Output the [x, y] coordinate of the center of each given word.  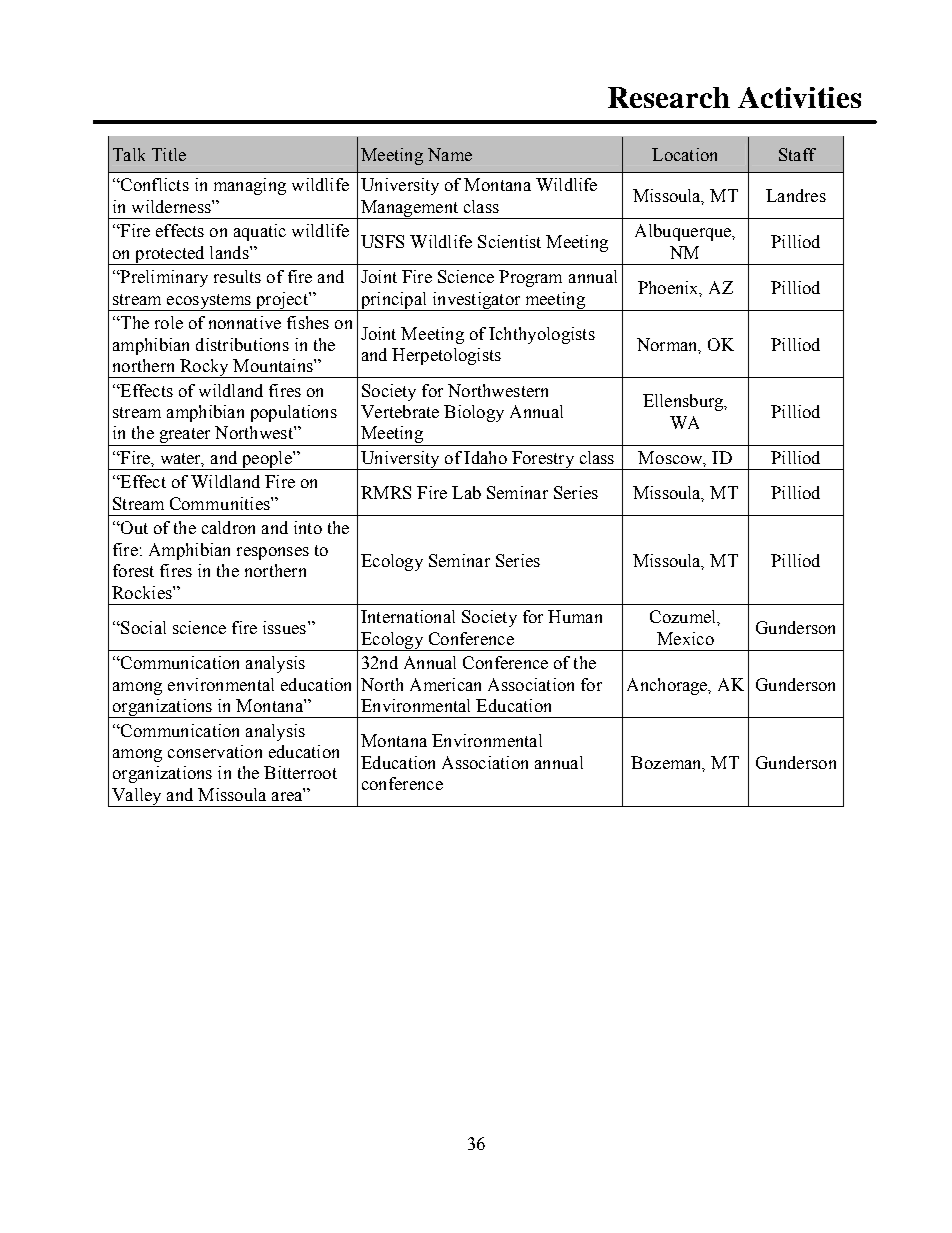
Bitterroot [300, 772]
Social [142, 627]
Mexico [685, 638]
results [237, 276]
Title [169, 154]
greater [185, 437]
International [408, 616]
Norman [668, 345]
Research [669, 97]
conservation [215, 751]
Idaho [485, 457]
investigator [476, 301]
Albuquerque [684, 232]
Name [450, 154]
